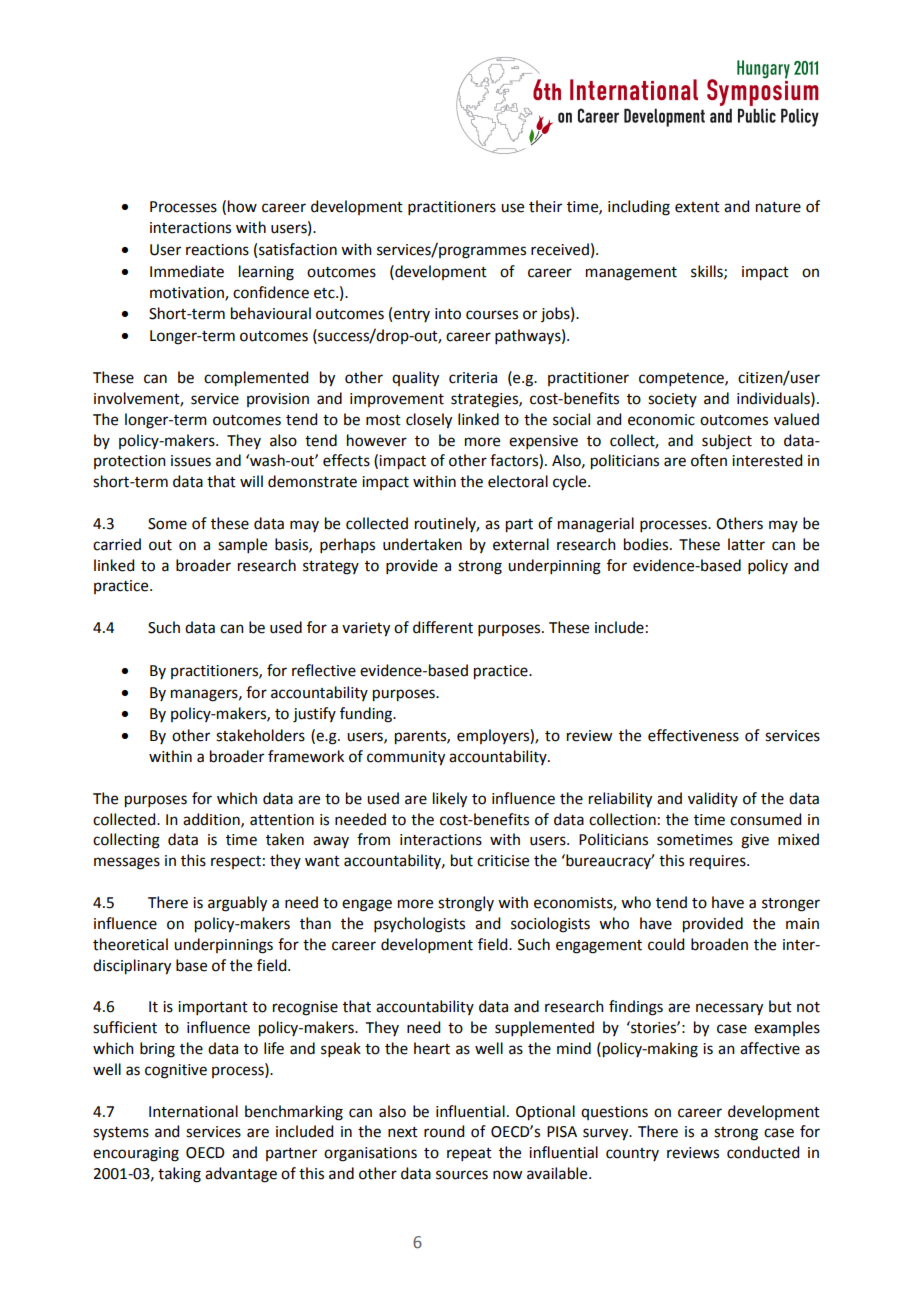 The image size is (924, 1308). I want to click on reactions, so click(217, 250).
